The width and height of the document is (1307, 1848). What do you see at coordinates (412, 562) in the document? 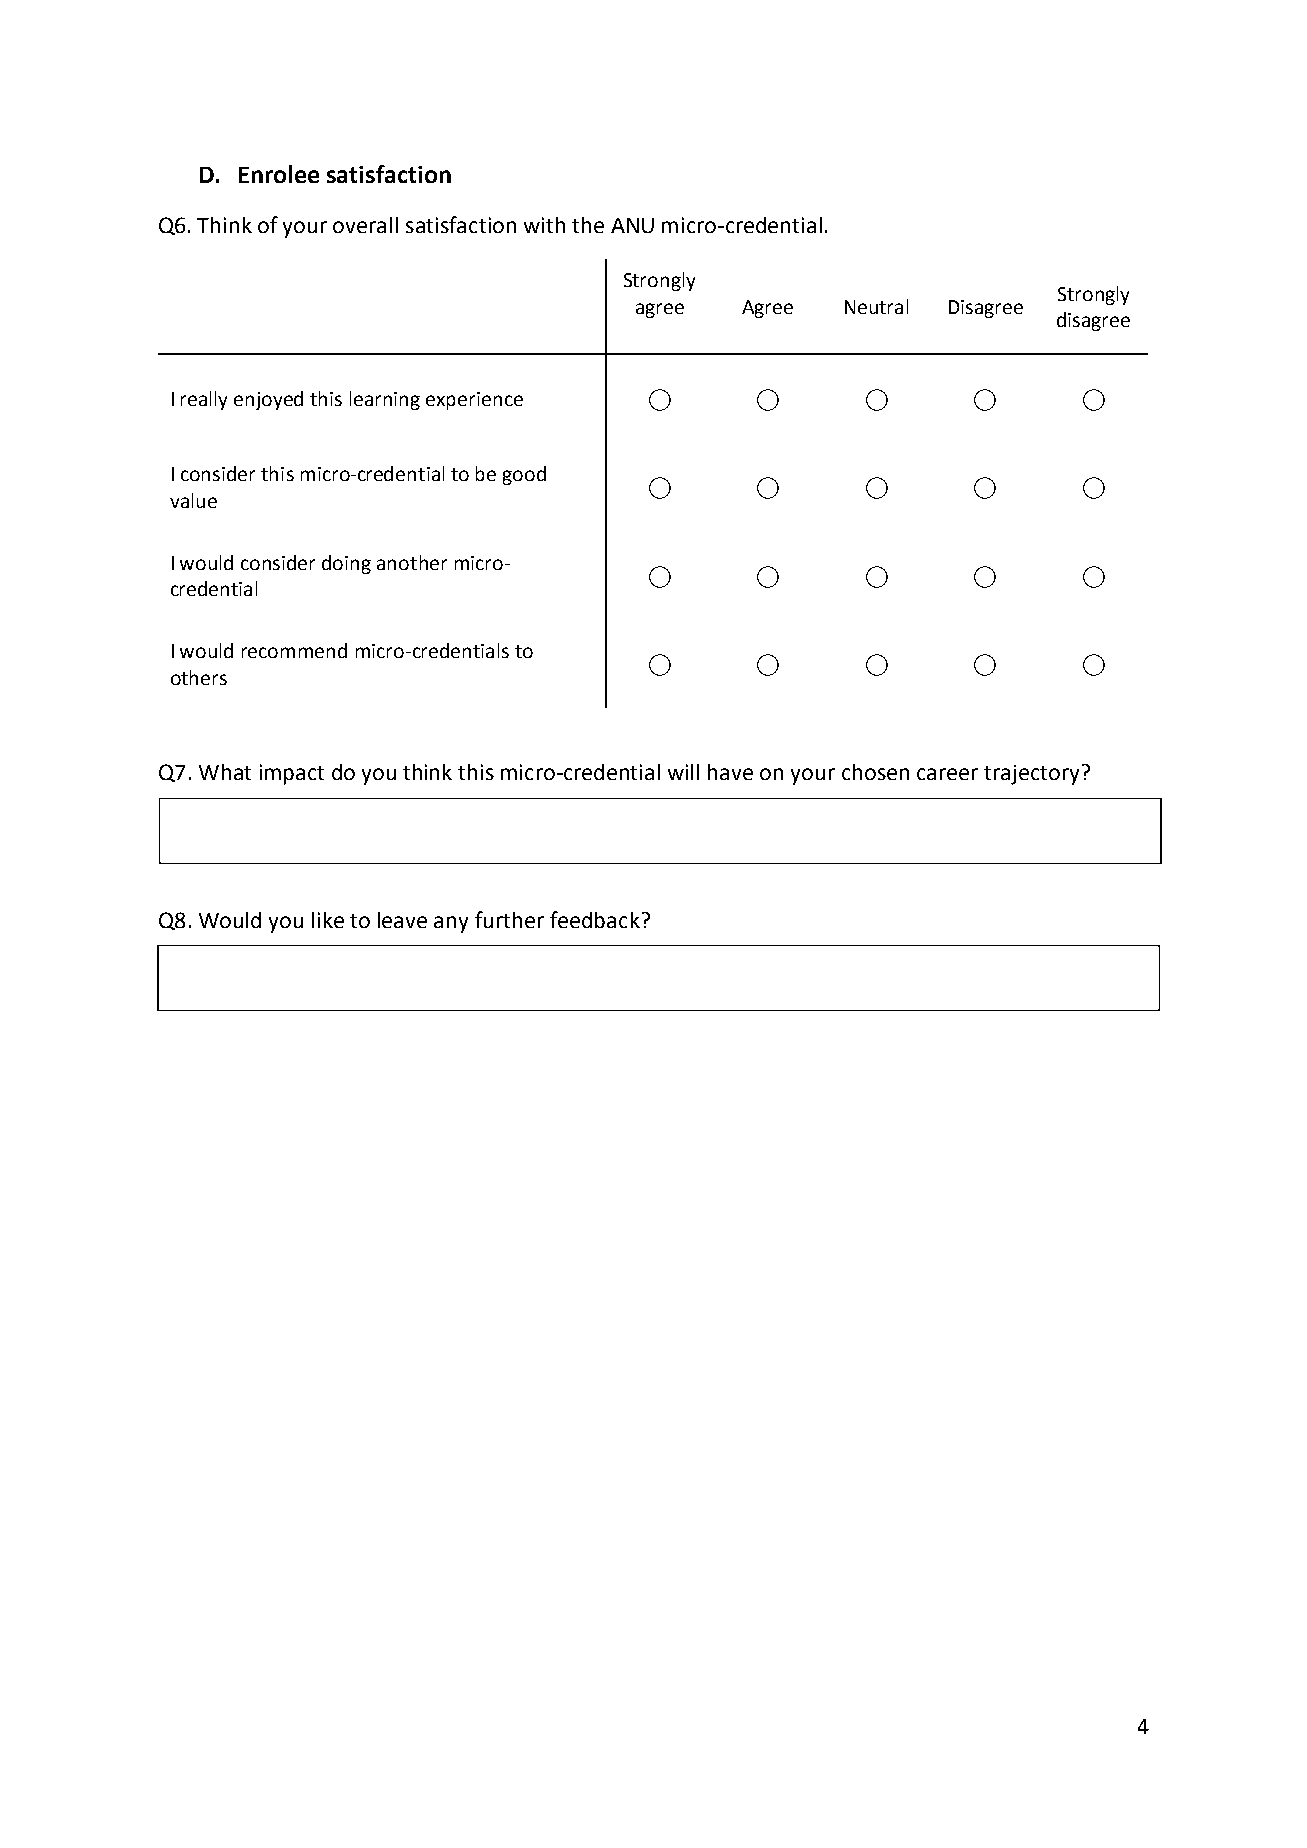
I see `another` at bounding box center [412, 562].
